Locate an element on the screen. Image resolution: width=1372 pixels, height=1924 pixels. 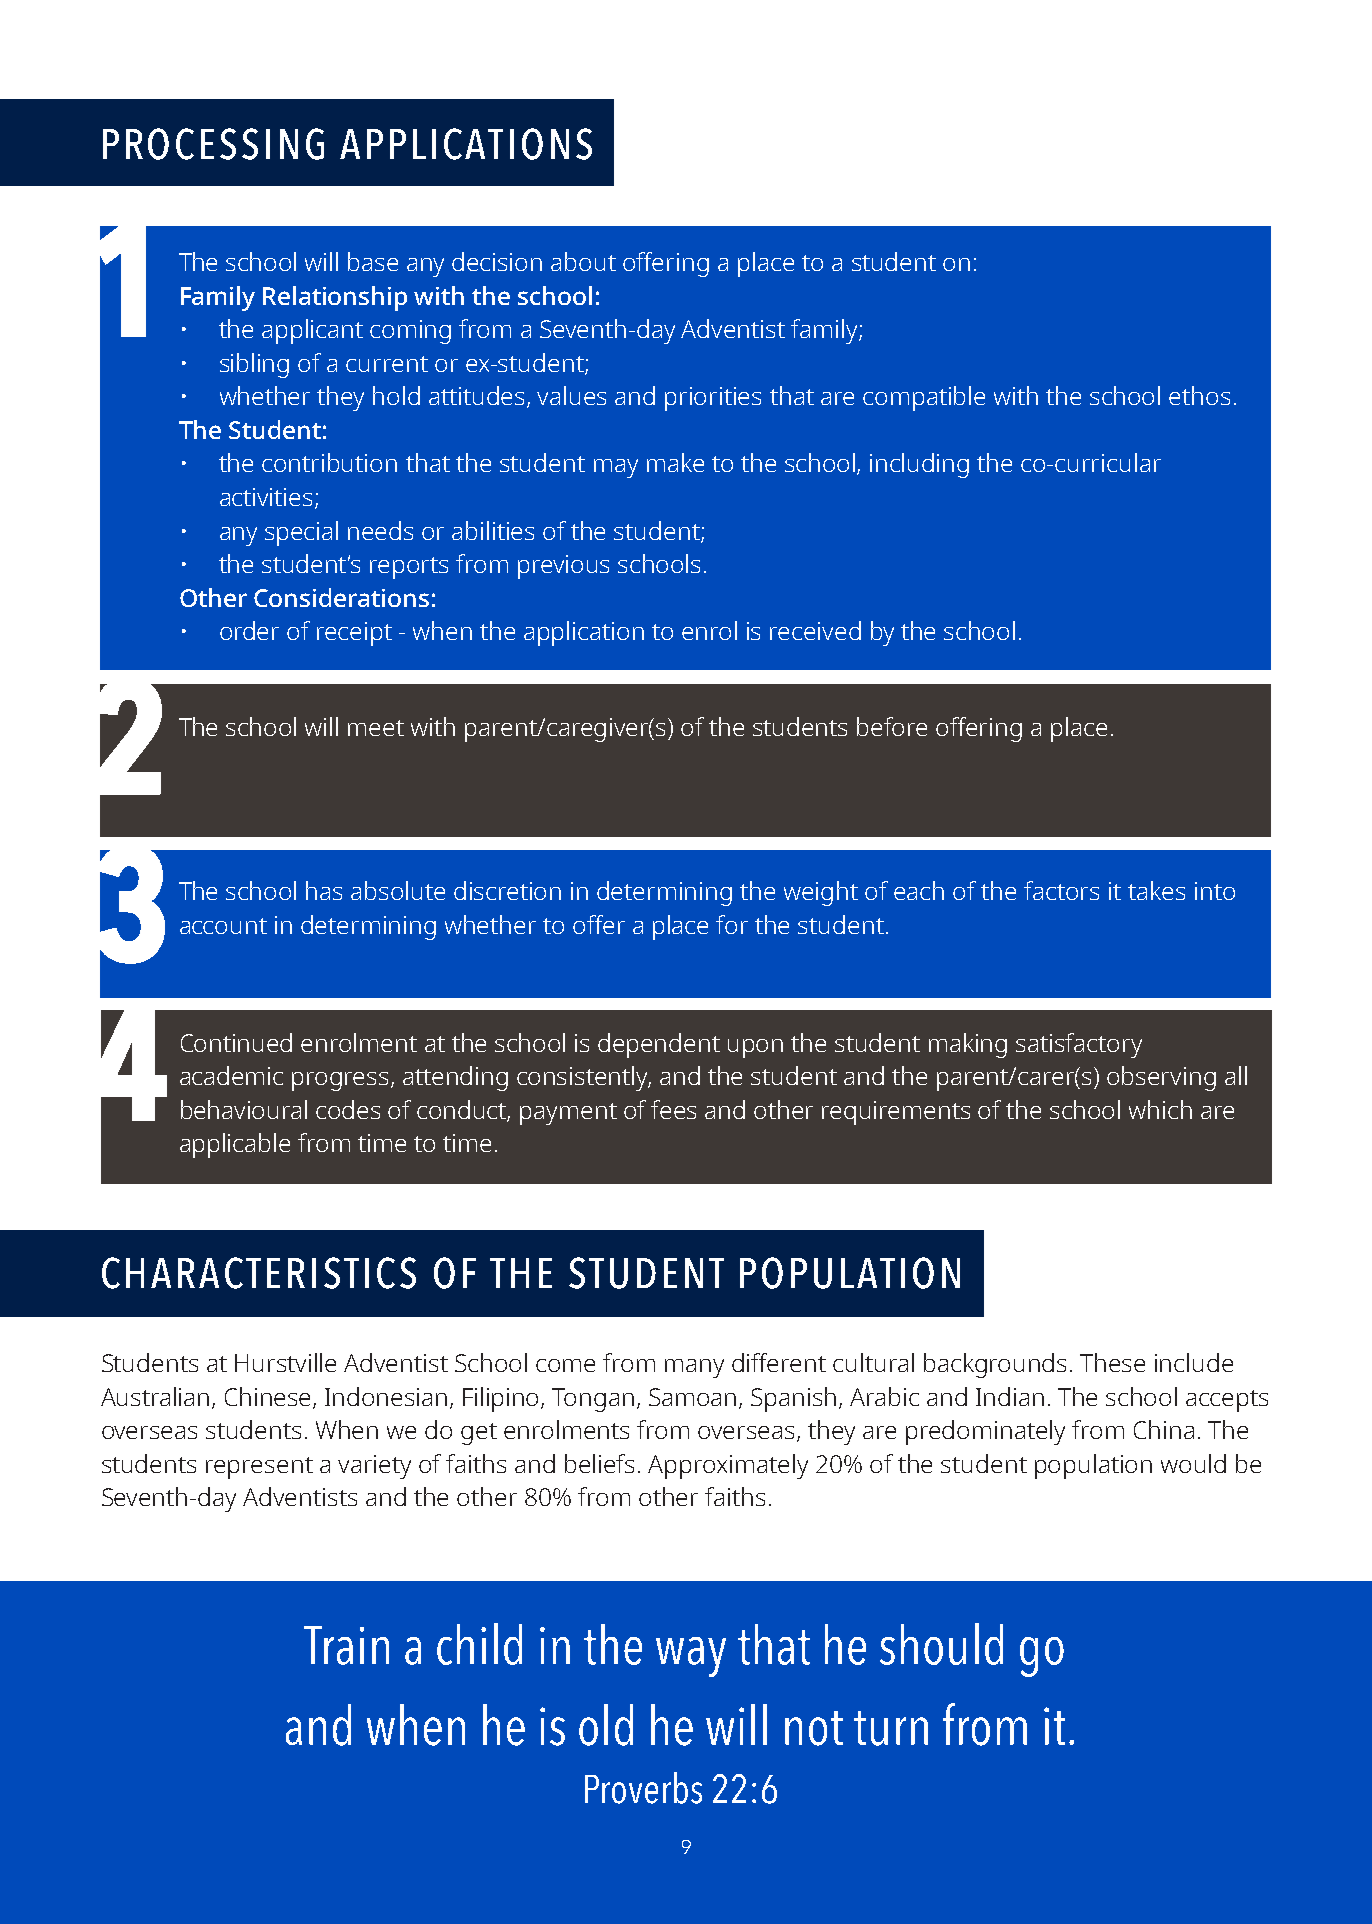
dependent is located at coordinates (659, 1045).
